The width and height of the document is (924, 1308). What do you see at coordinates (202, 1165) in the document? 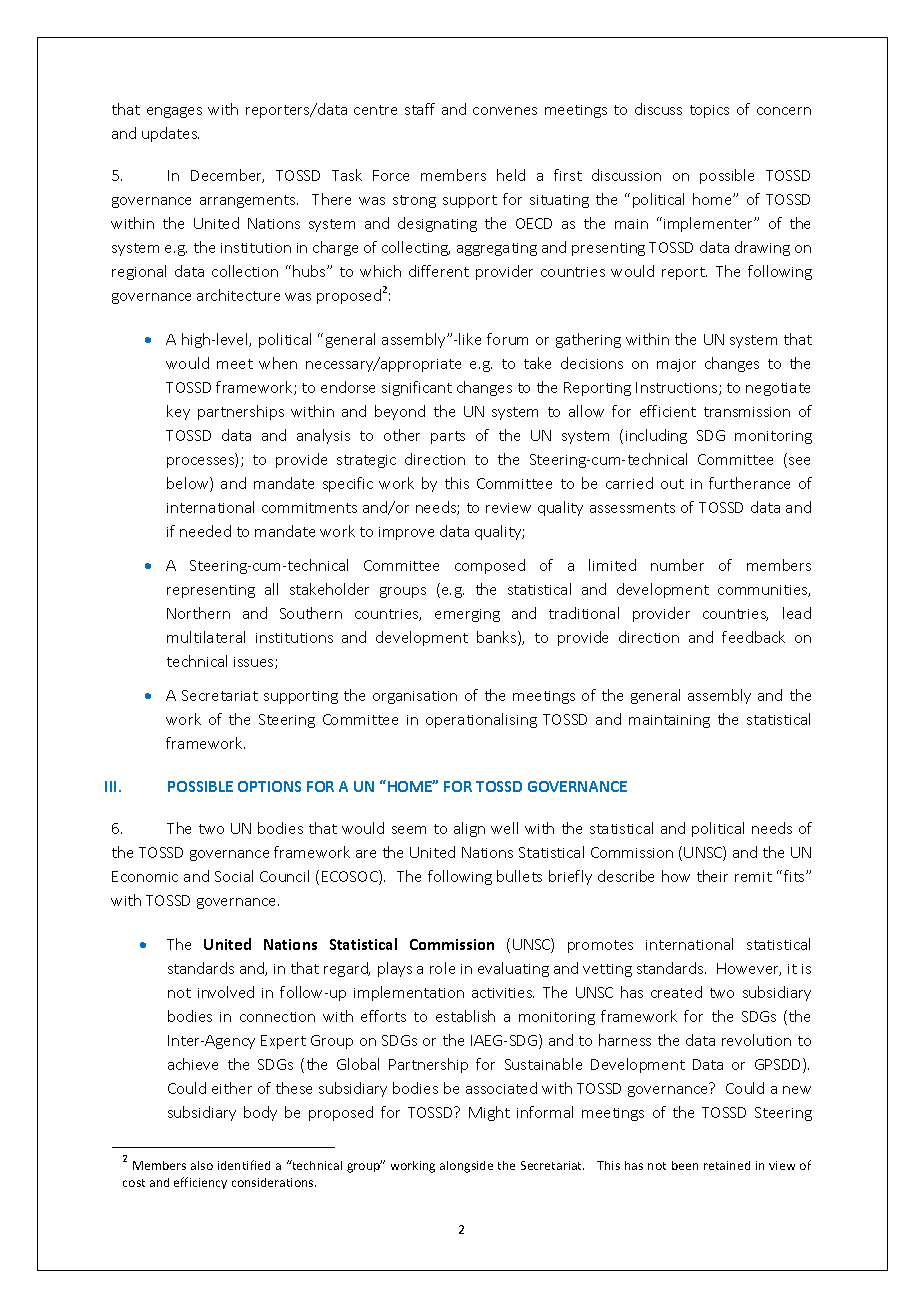
I see `also` at bounding box center [202, 1165].
